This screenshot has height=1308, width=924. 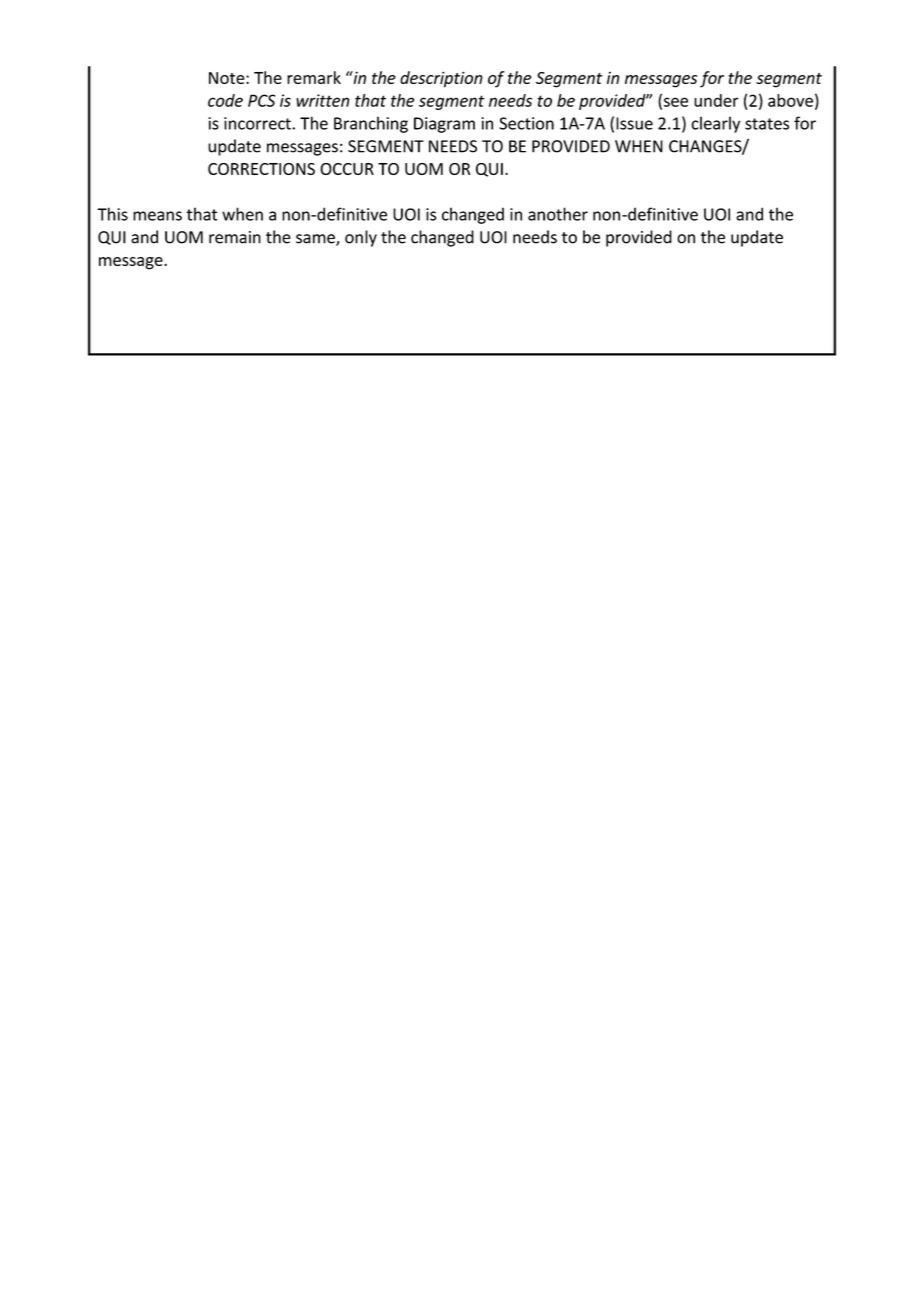 I want to click on remain, so click(x=235, y=237).
